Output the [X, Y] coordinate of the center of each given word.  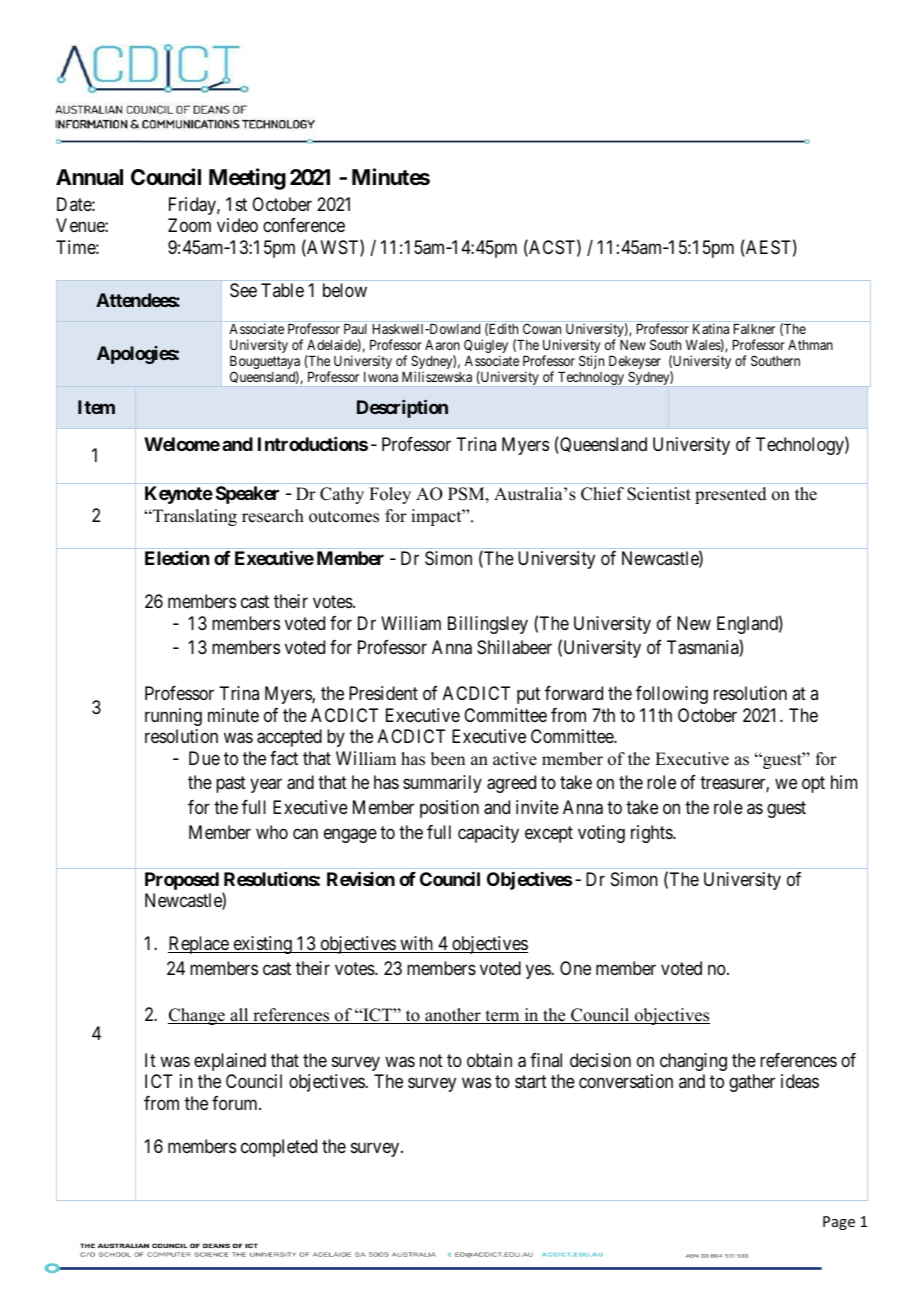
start [531, 1082]
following [672, 695]
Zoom [189, 225]
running [173, 717]
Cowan [542, 328]
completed [279, 1148]
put [528, 696]
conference [304, 225]
